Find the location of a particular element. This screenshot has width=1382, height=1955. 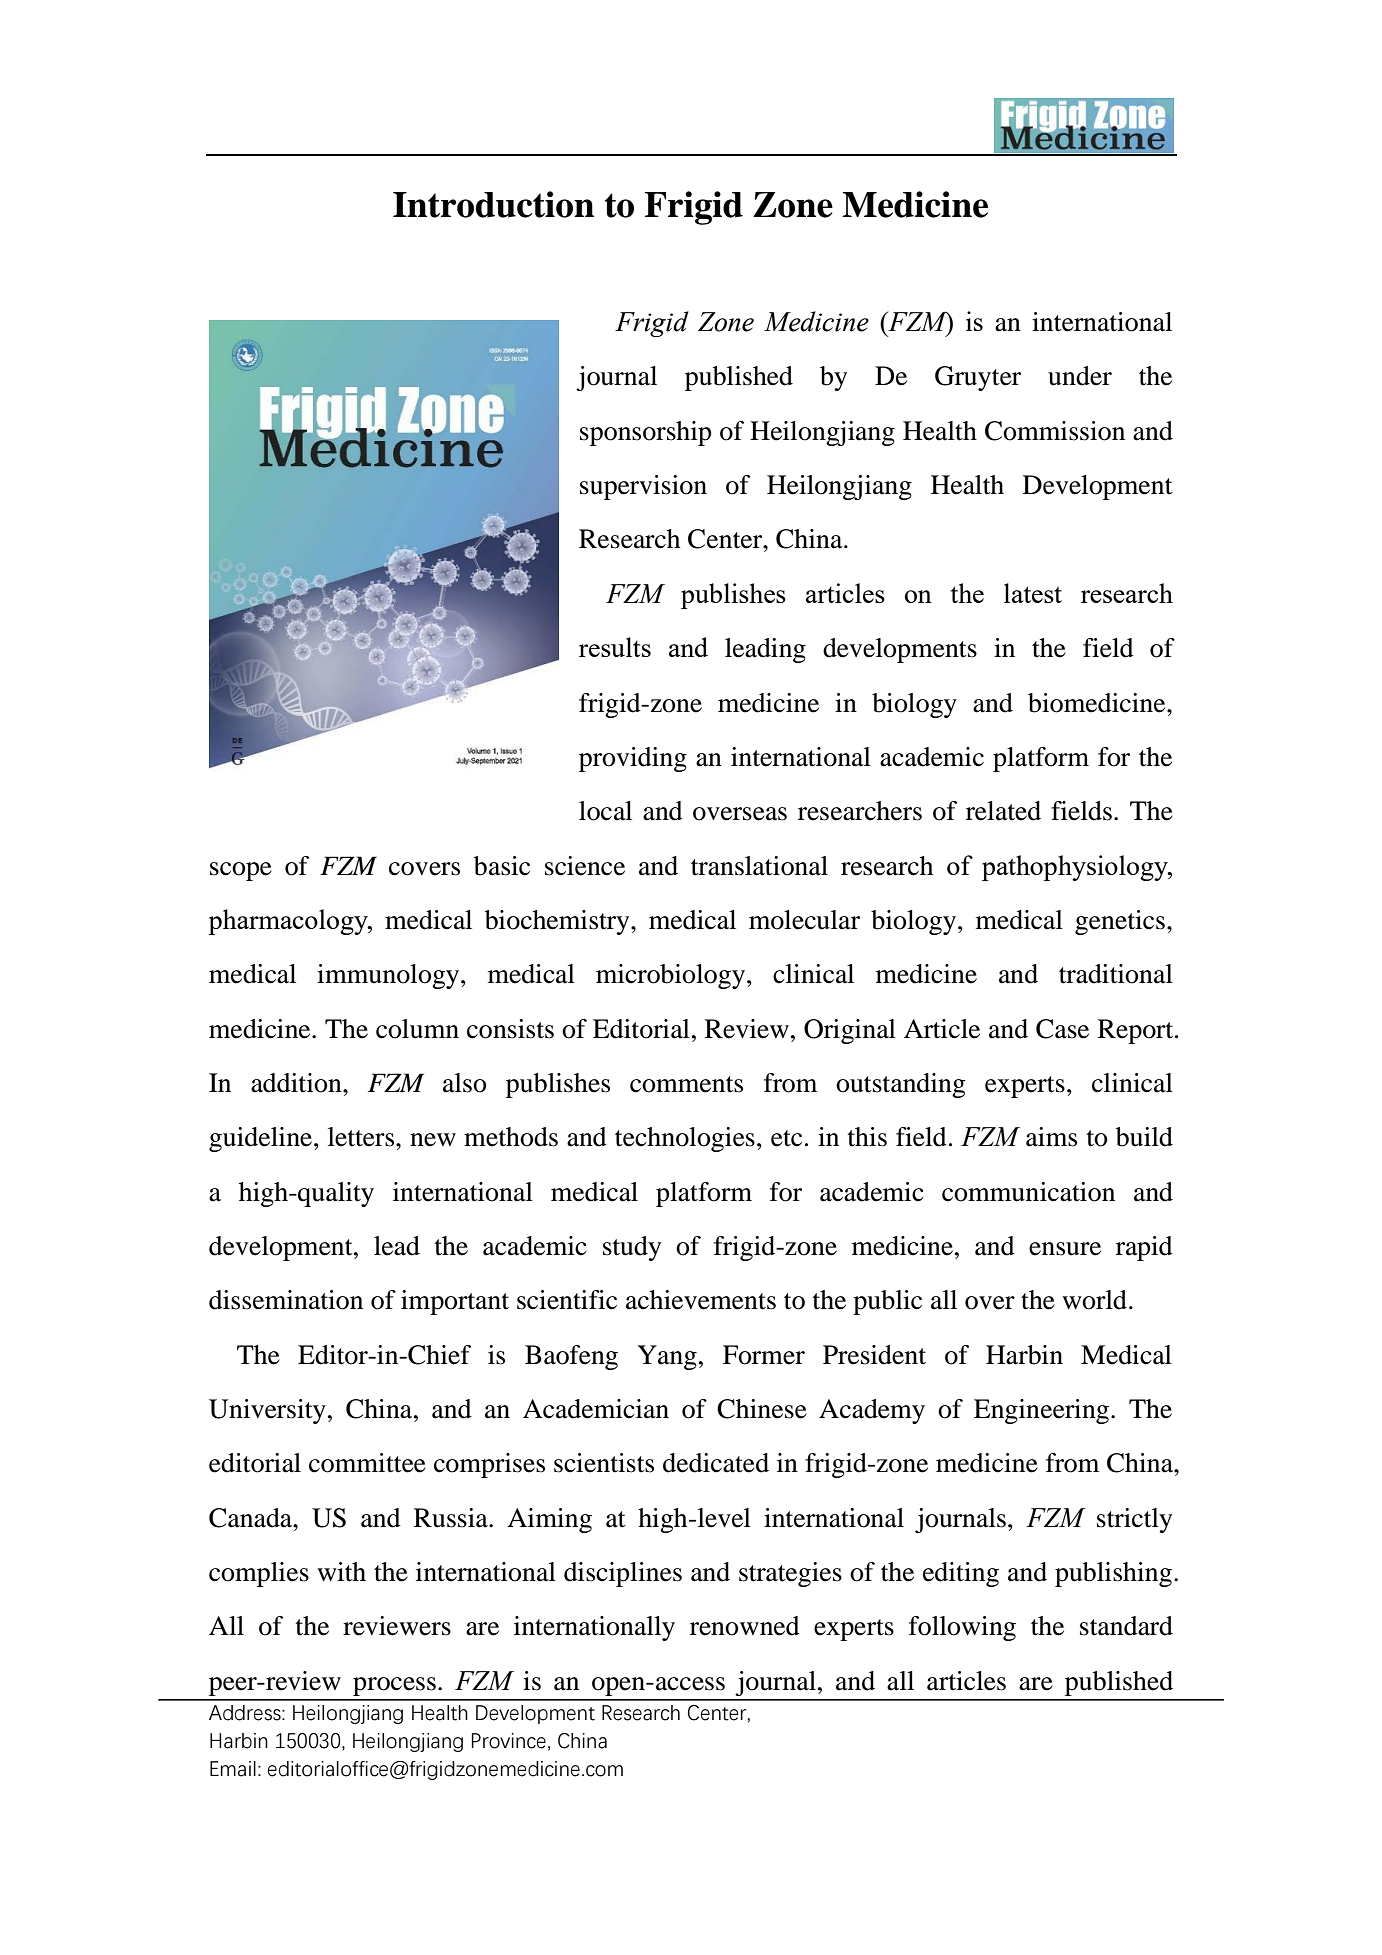

under is located at coordinates (1080, 376).
